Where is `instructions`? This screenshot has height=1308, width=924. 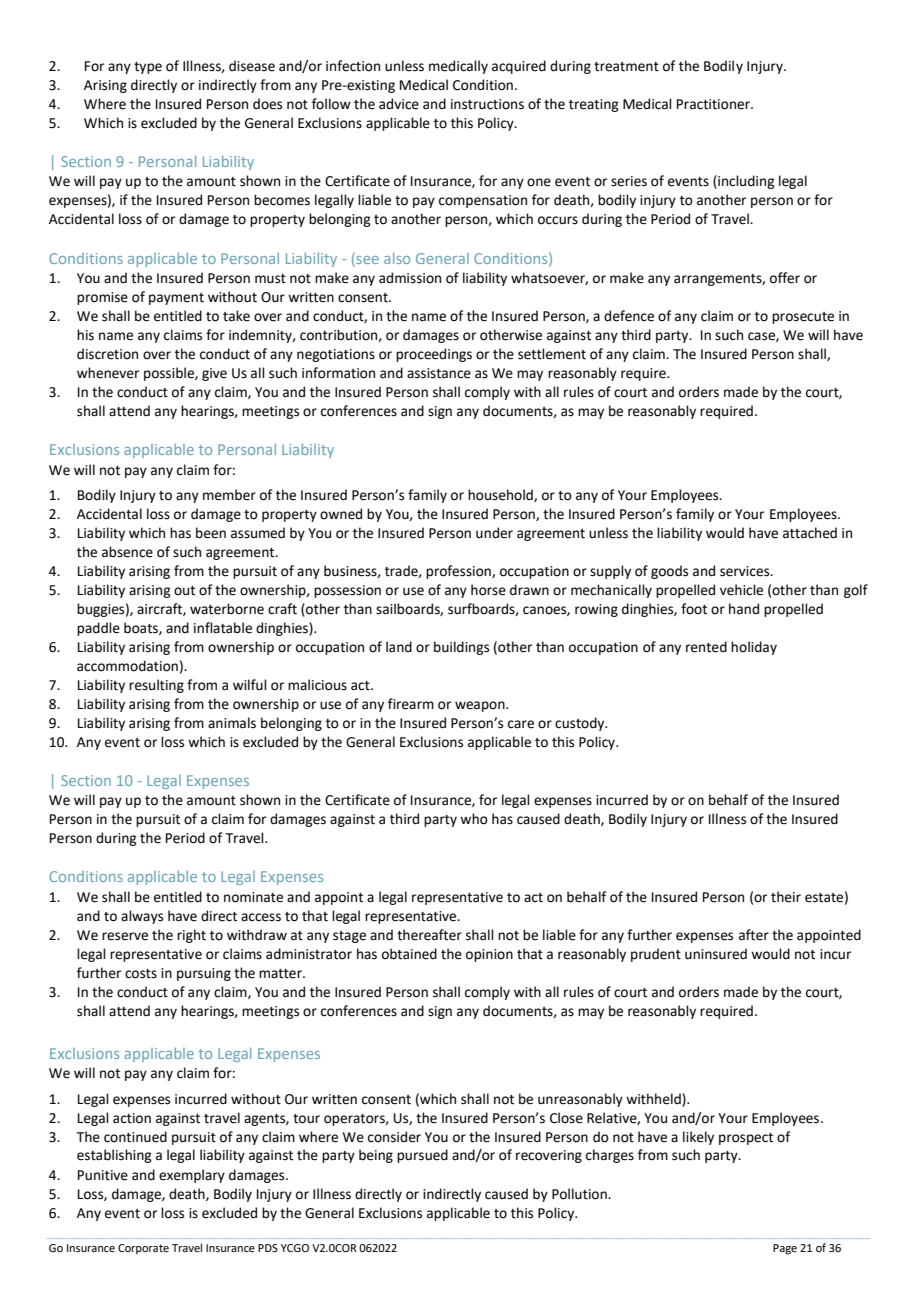 instructions is located at coordinates (487, 104).
